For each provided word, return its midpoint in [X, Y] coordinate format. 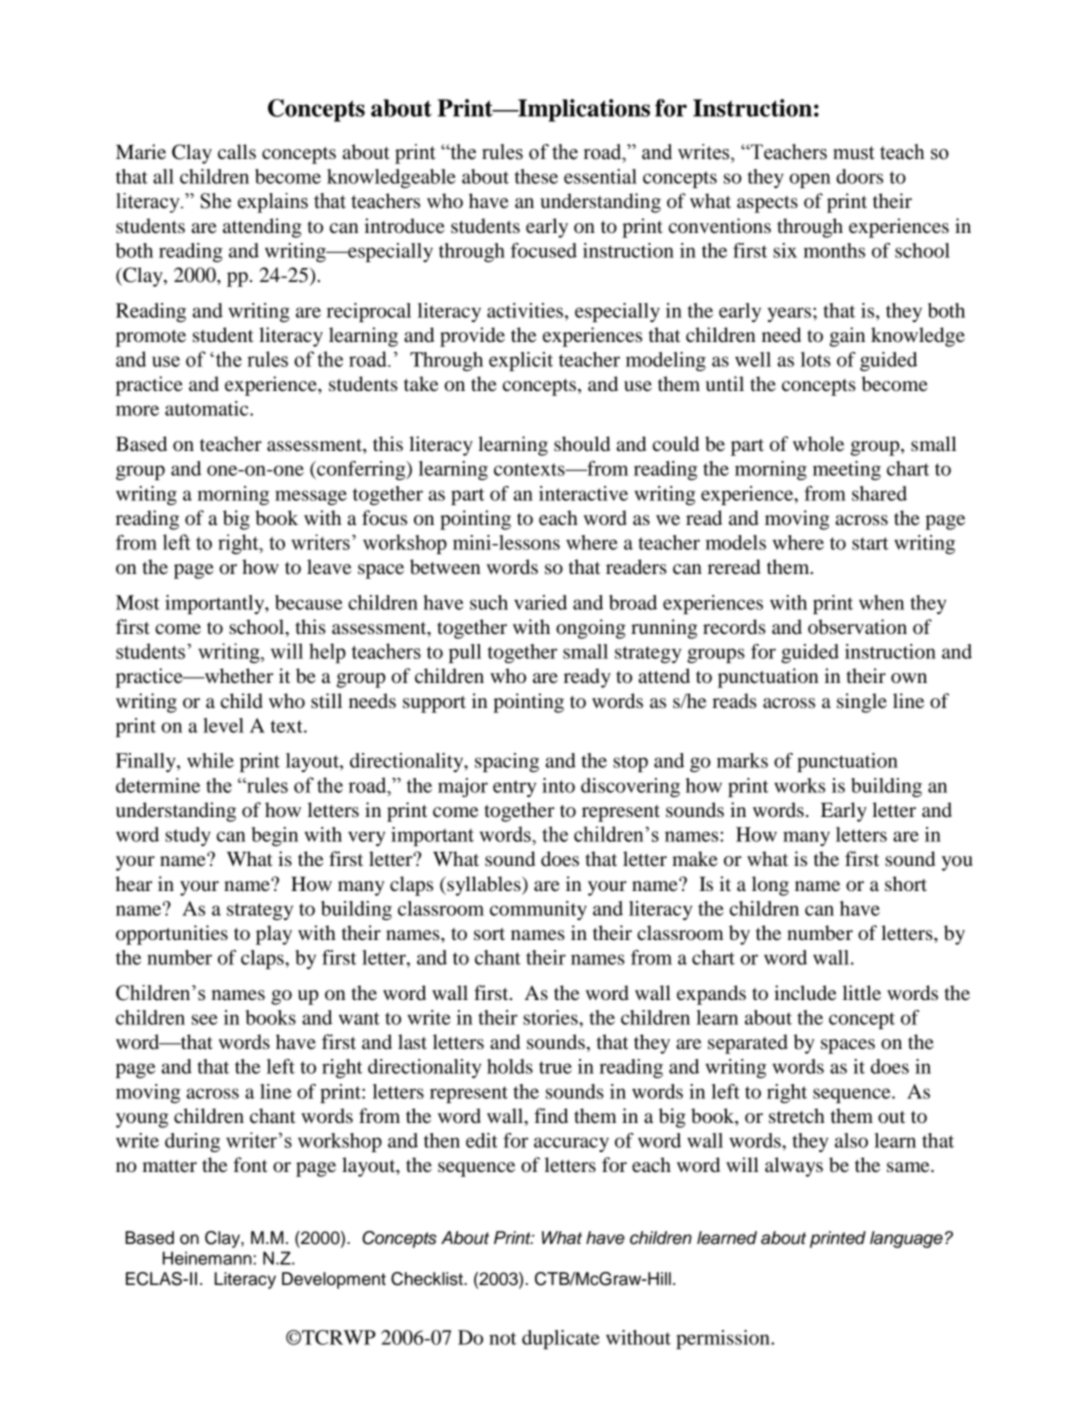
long [770, 886]
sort [489, 934]
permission [724, 1339]
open [810, 180]
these [536, 176]
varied [540, 602]
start [870, 543]
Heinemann [207, 1258]
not [503, 1338]
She [216, 201]
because [309, 602]
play [274, 935]
